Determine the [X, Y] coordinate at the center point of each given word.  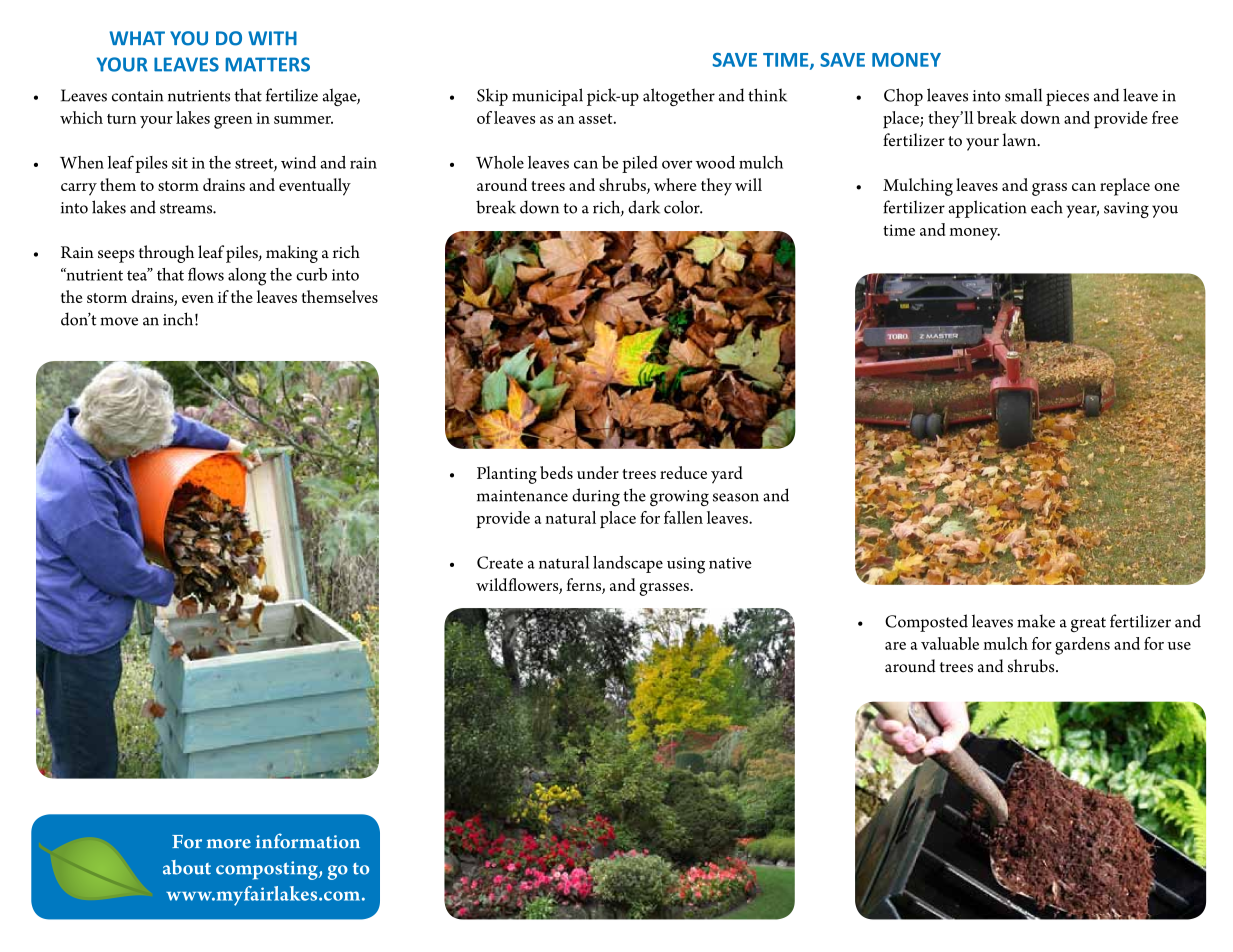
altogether [679, 97]
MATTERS [268, 64]
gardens [1082, 646]
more [229, 844]
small [1023, 95]
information [308, 841]
